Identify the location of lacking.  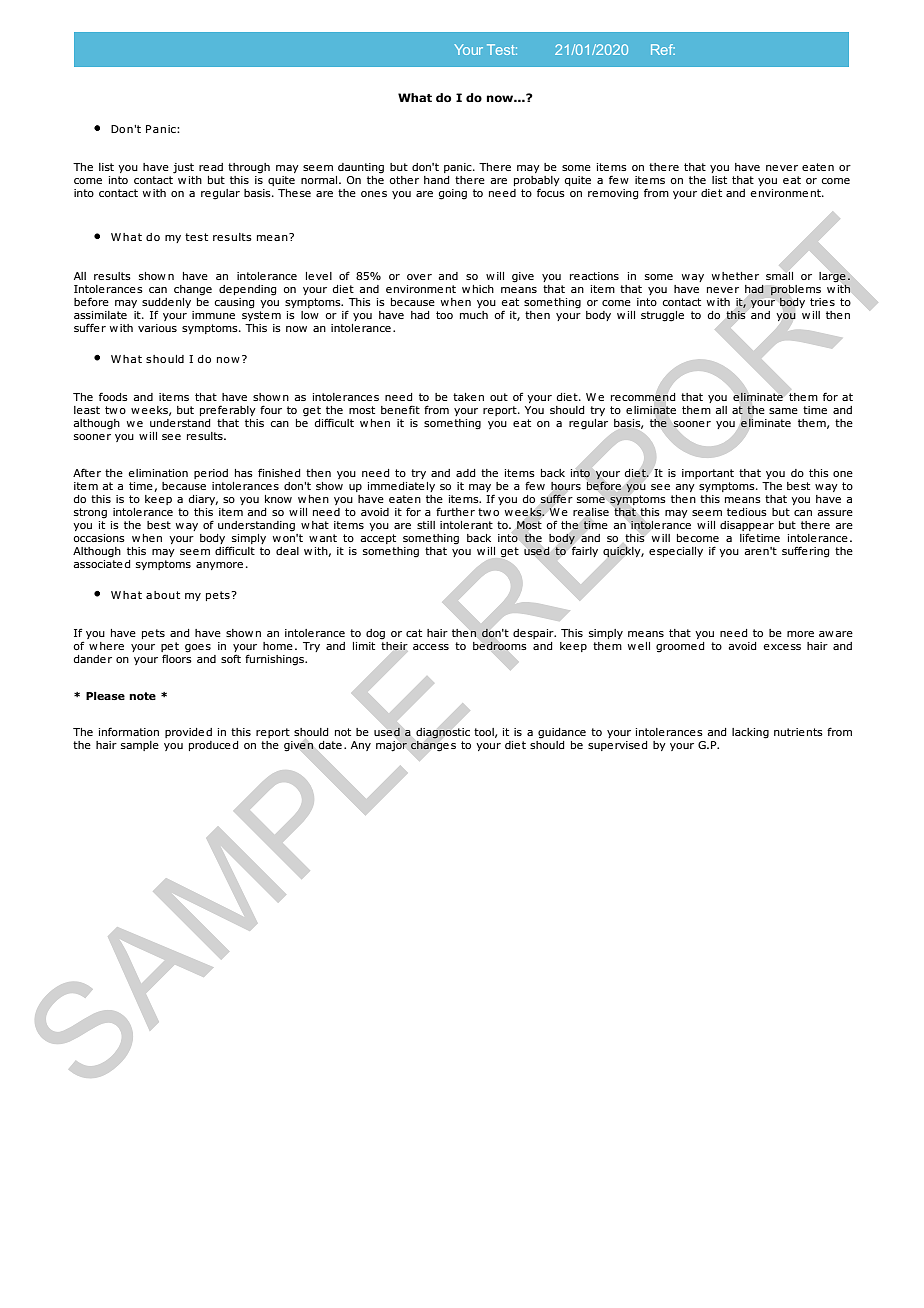
(750, 733).
